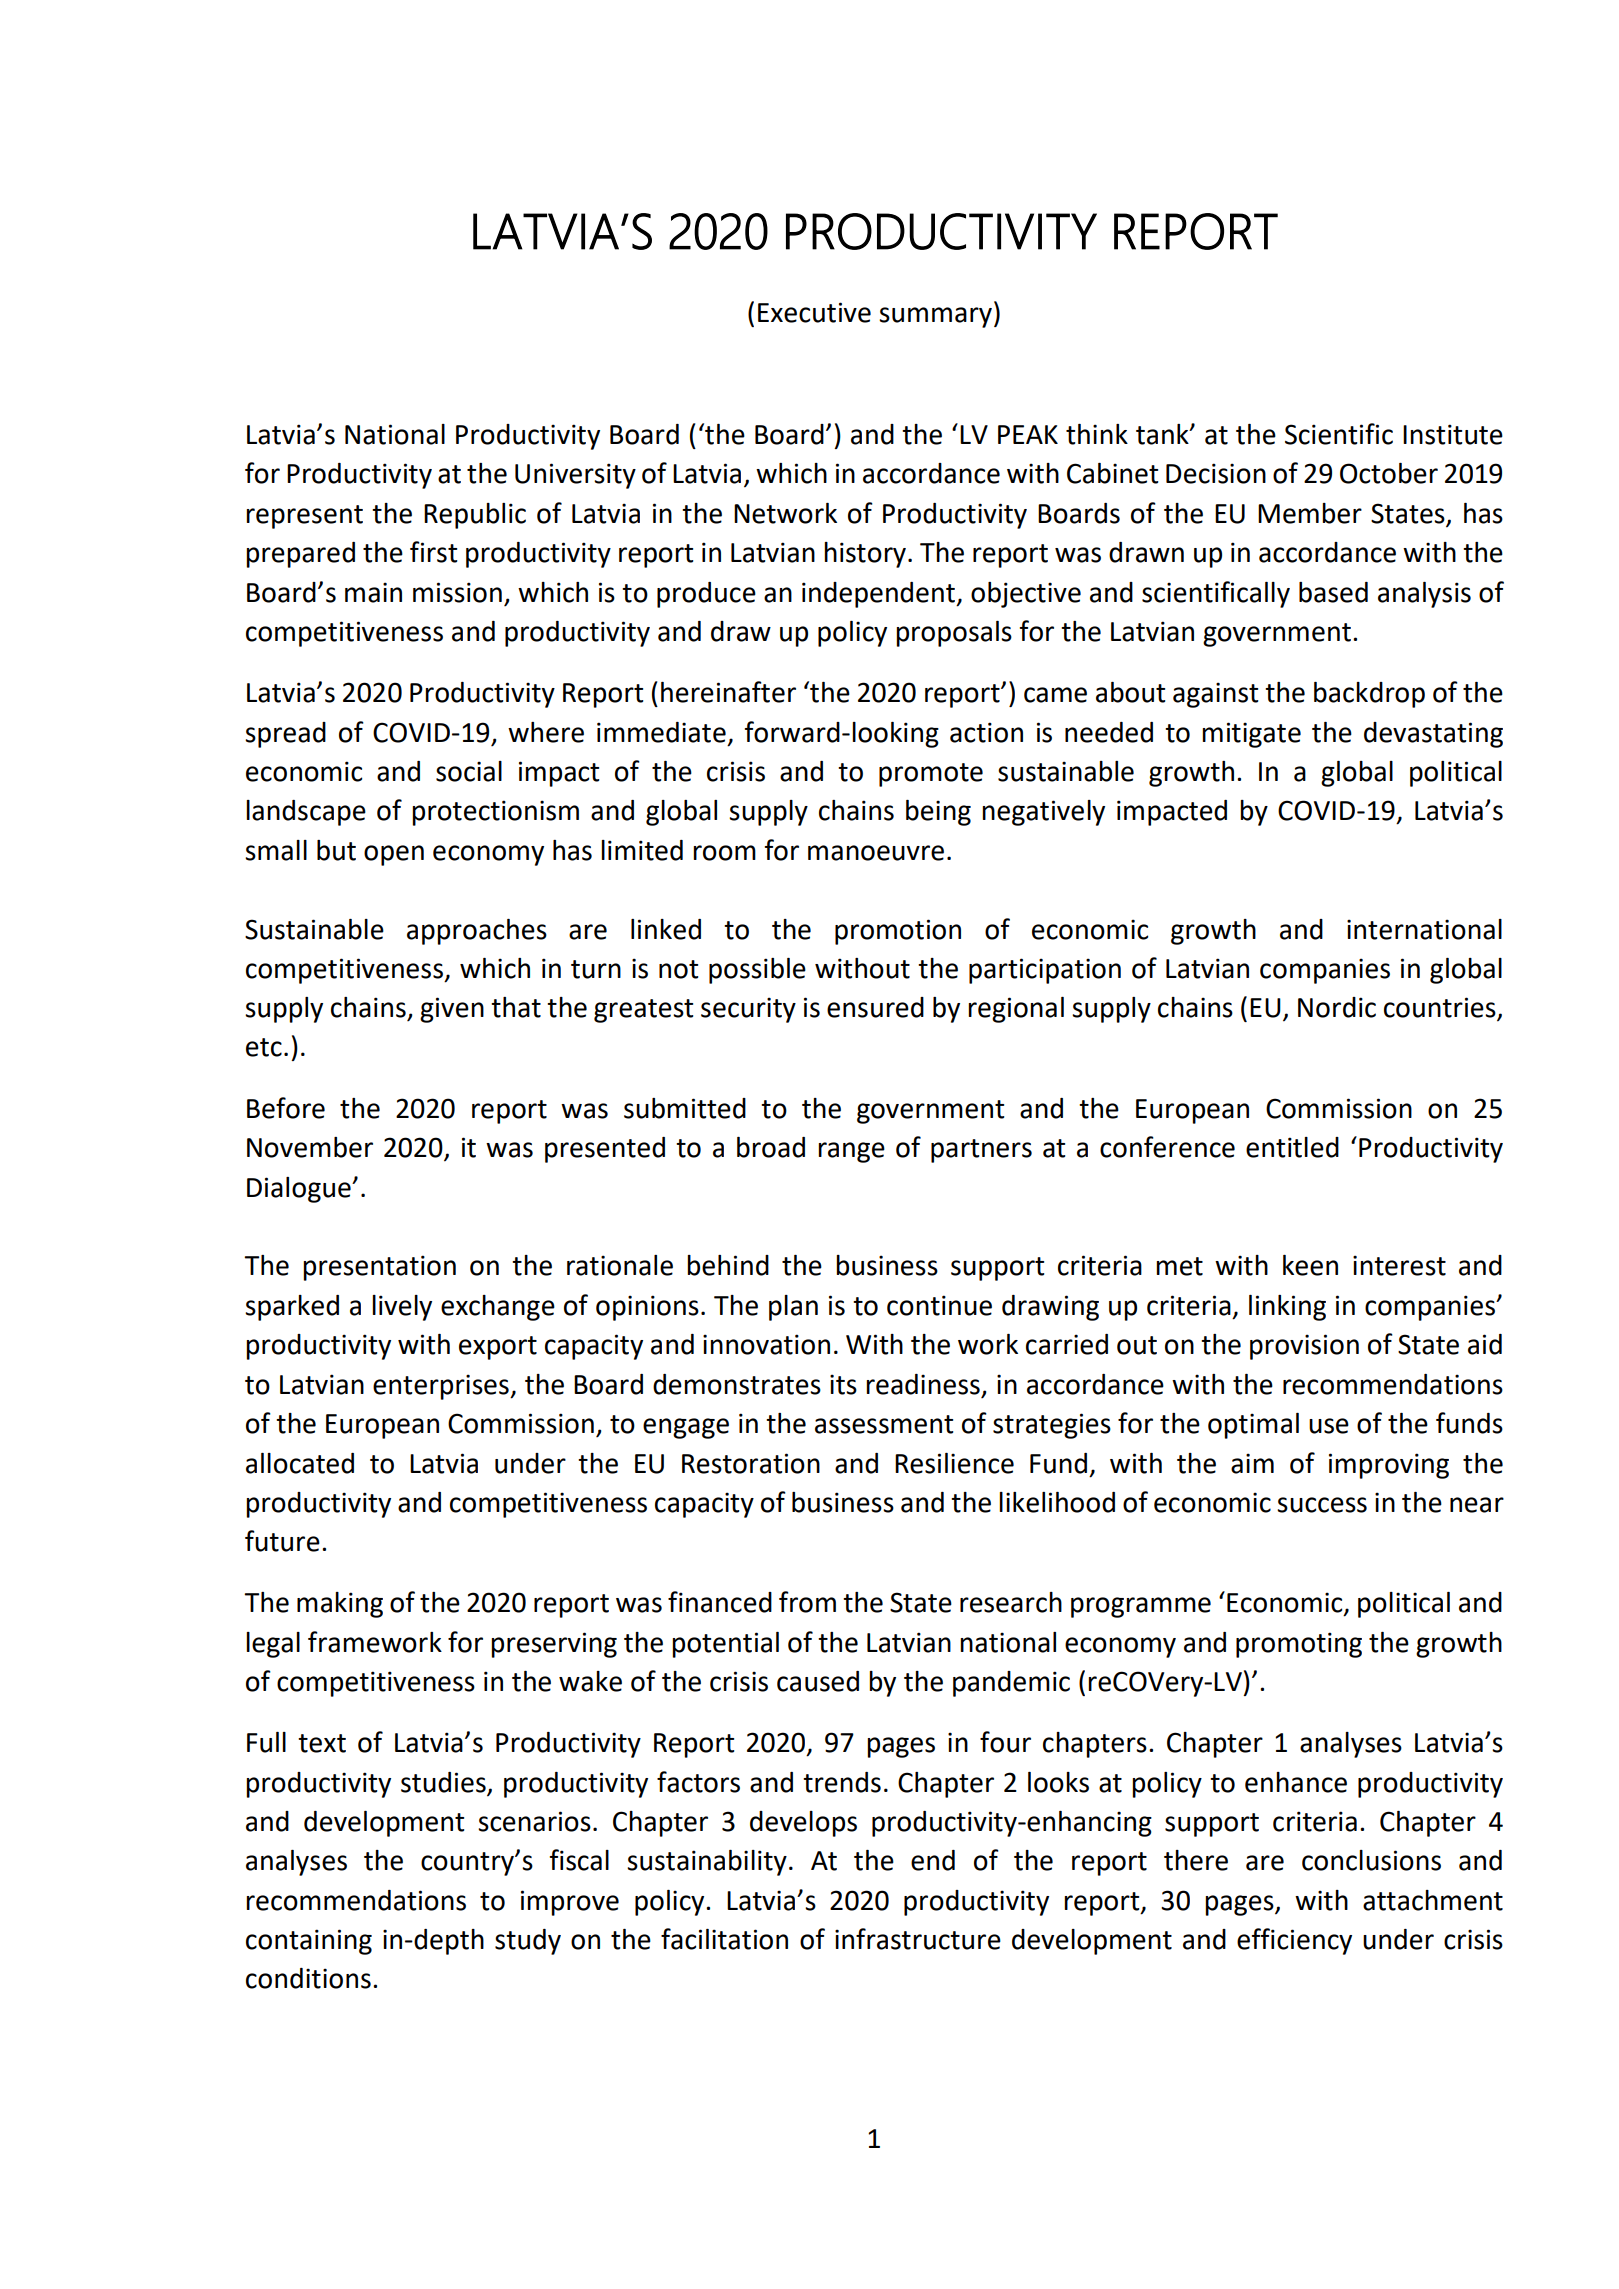 This screenshot has height=2289, width=1619. What do you see at coordinates (1292, 1147) in the screenshot?
I see `entitled` at bounding box center [1292, 1147].
